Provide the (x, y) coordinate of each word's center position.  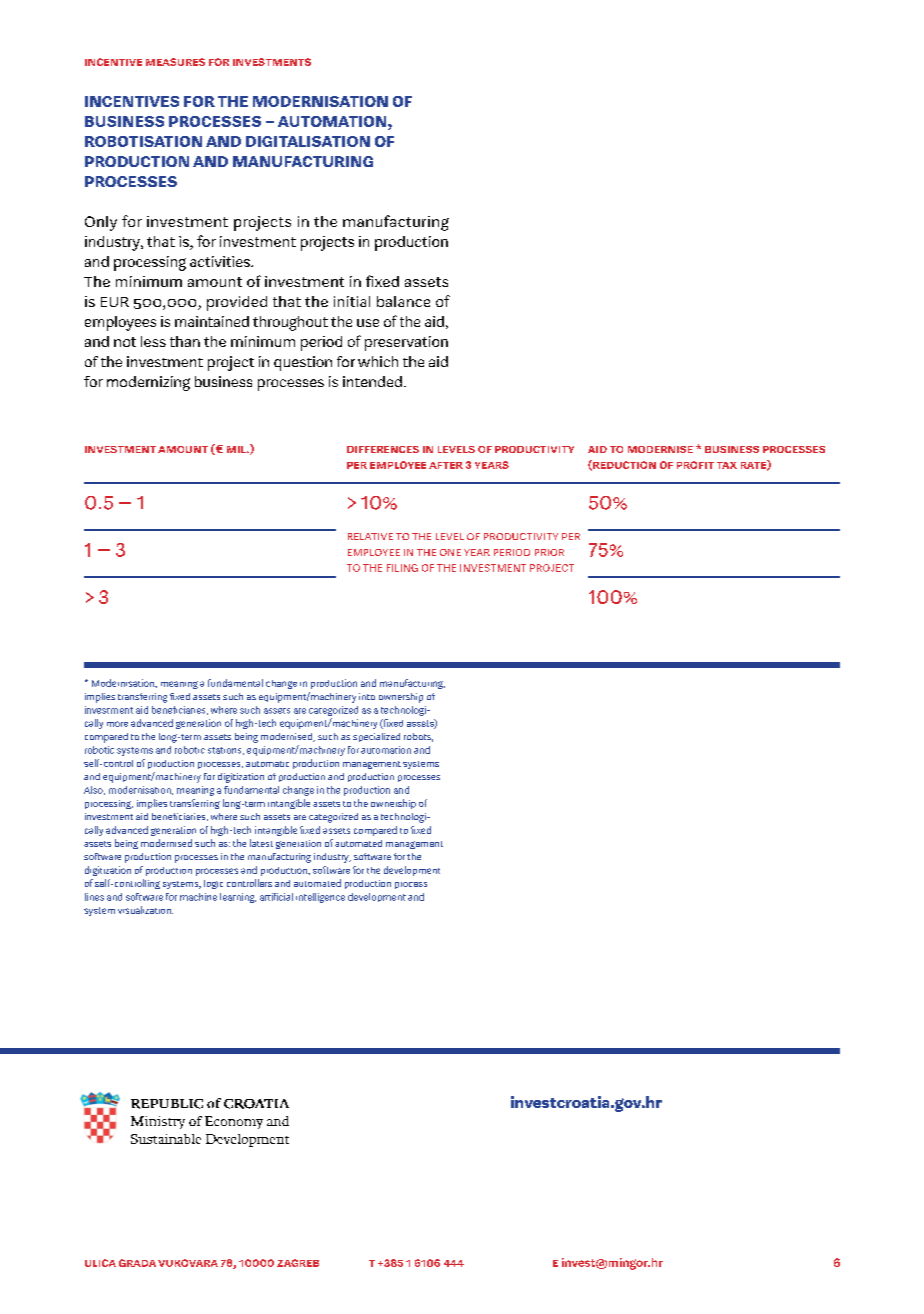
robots (418, 737)
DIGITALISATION (308, 141)
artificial (276, 897)
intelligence (320, 898)
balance (403, 301)
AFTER (446, 465)
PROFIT (695, 465)
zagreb (298, 1263)
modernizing (148, 383)
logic (213, 884)
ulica (100, 1263)
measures (175, 62)
